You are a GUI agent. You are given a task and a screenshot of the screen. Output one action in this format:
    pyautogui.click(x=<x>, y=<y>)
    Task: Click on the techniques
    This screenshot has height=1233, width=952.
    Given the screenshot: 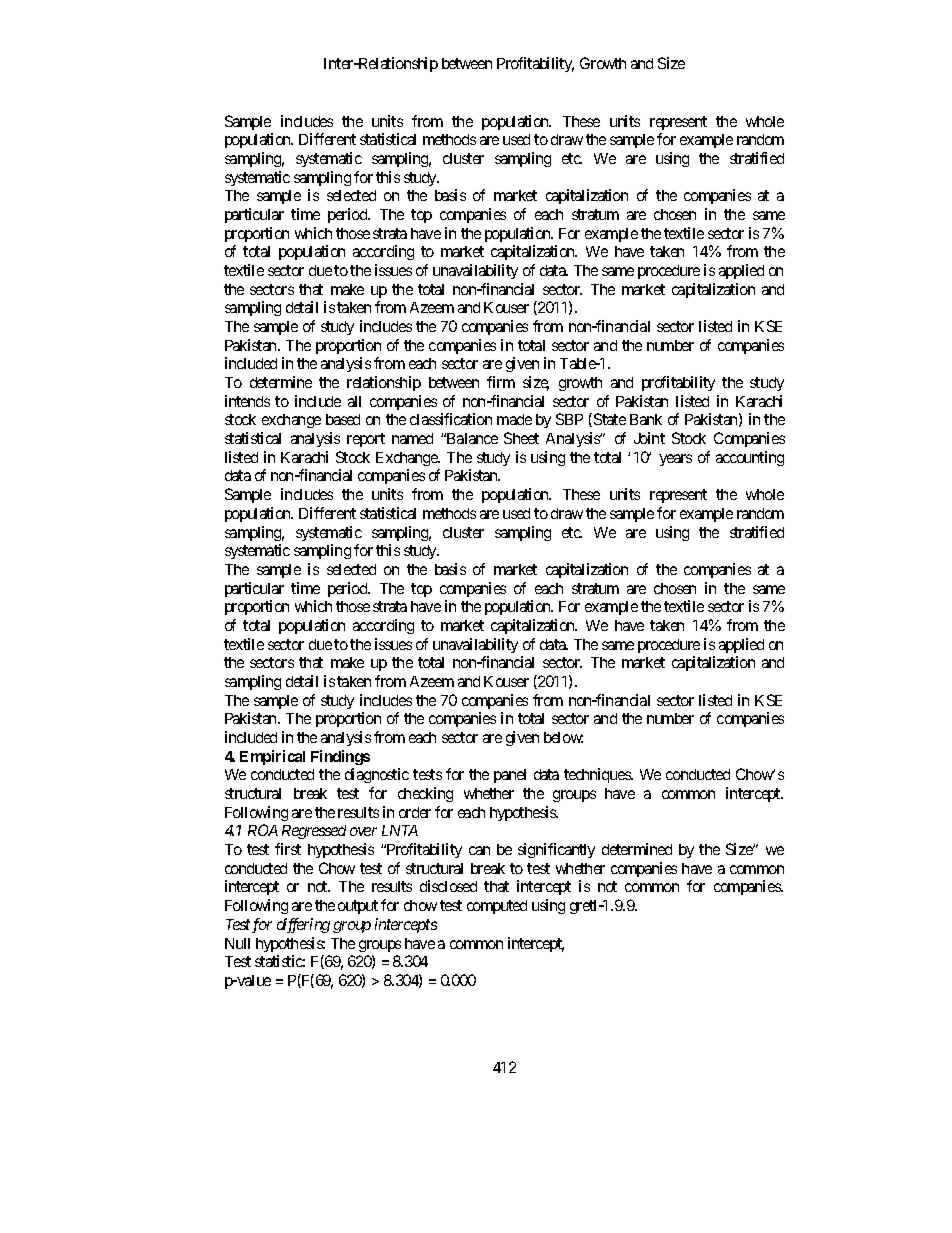 What is the action you would take?
    pyautogui.click(x=598, y=775)
